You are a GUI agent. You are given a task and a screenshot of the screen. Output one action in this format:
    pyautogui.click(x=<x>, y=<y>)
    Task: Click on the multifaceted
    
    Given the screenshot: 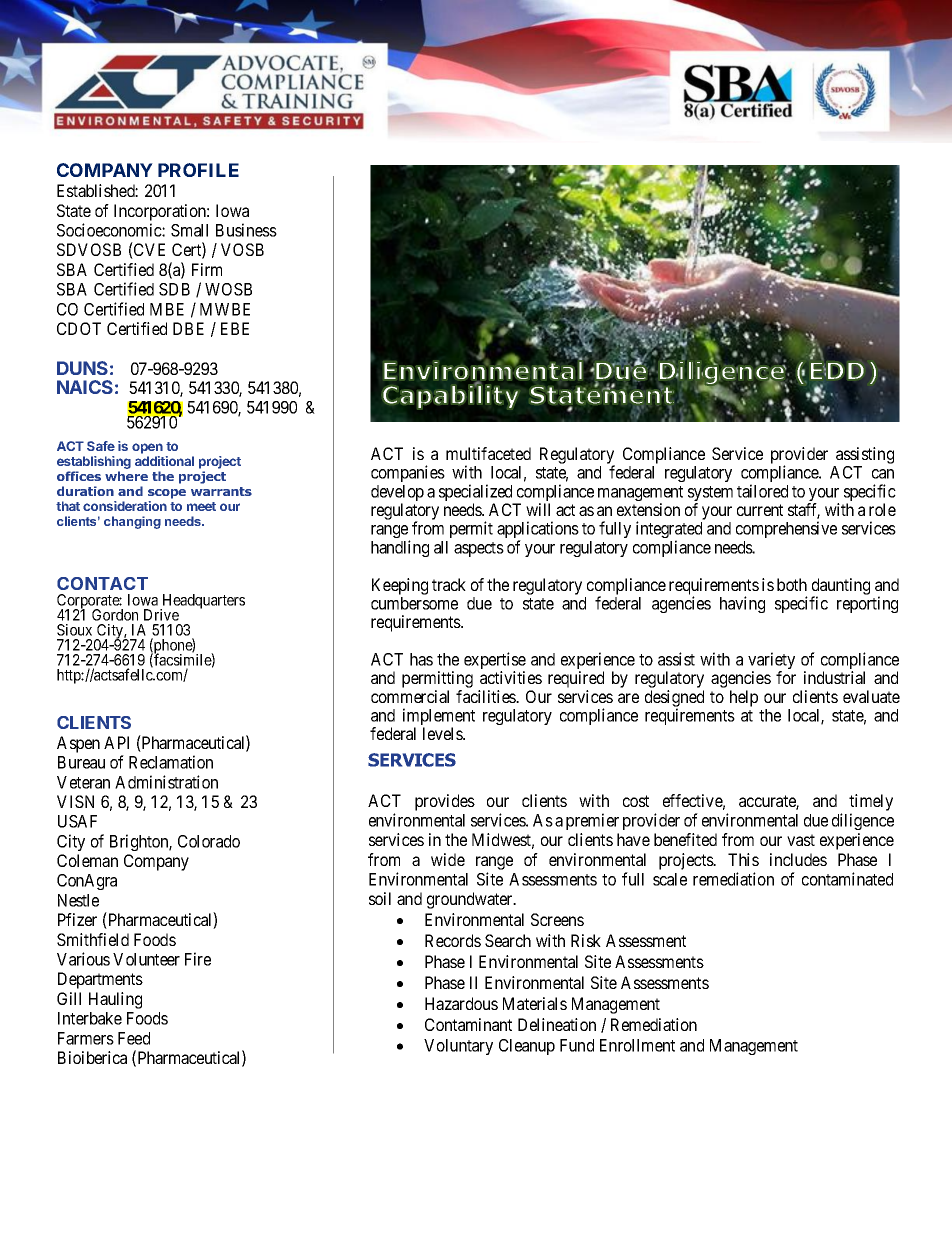 What is the action you would take?
    pyautogui.click(x=488, y=453)
